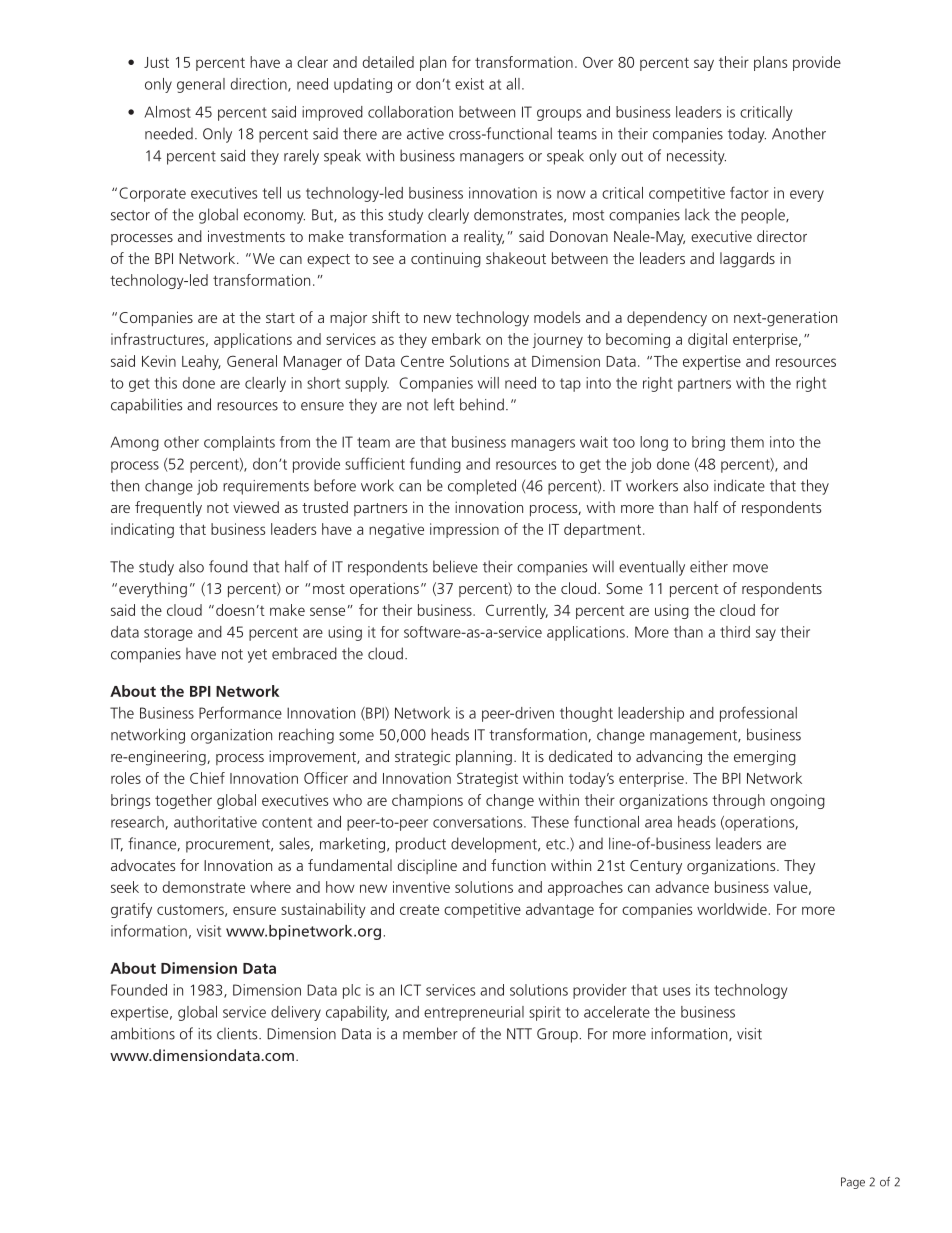 This screenshot has width=952, height=1233. I want to click on storage, so click(168, 634).
